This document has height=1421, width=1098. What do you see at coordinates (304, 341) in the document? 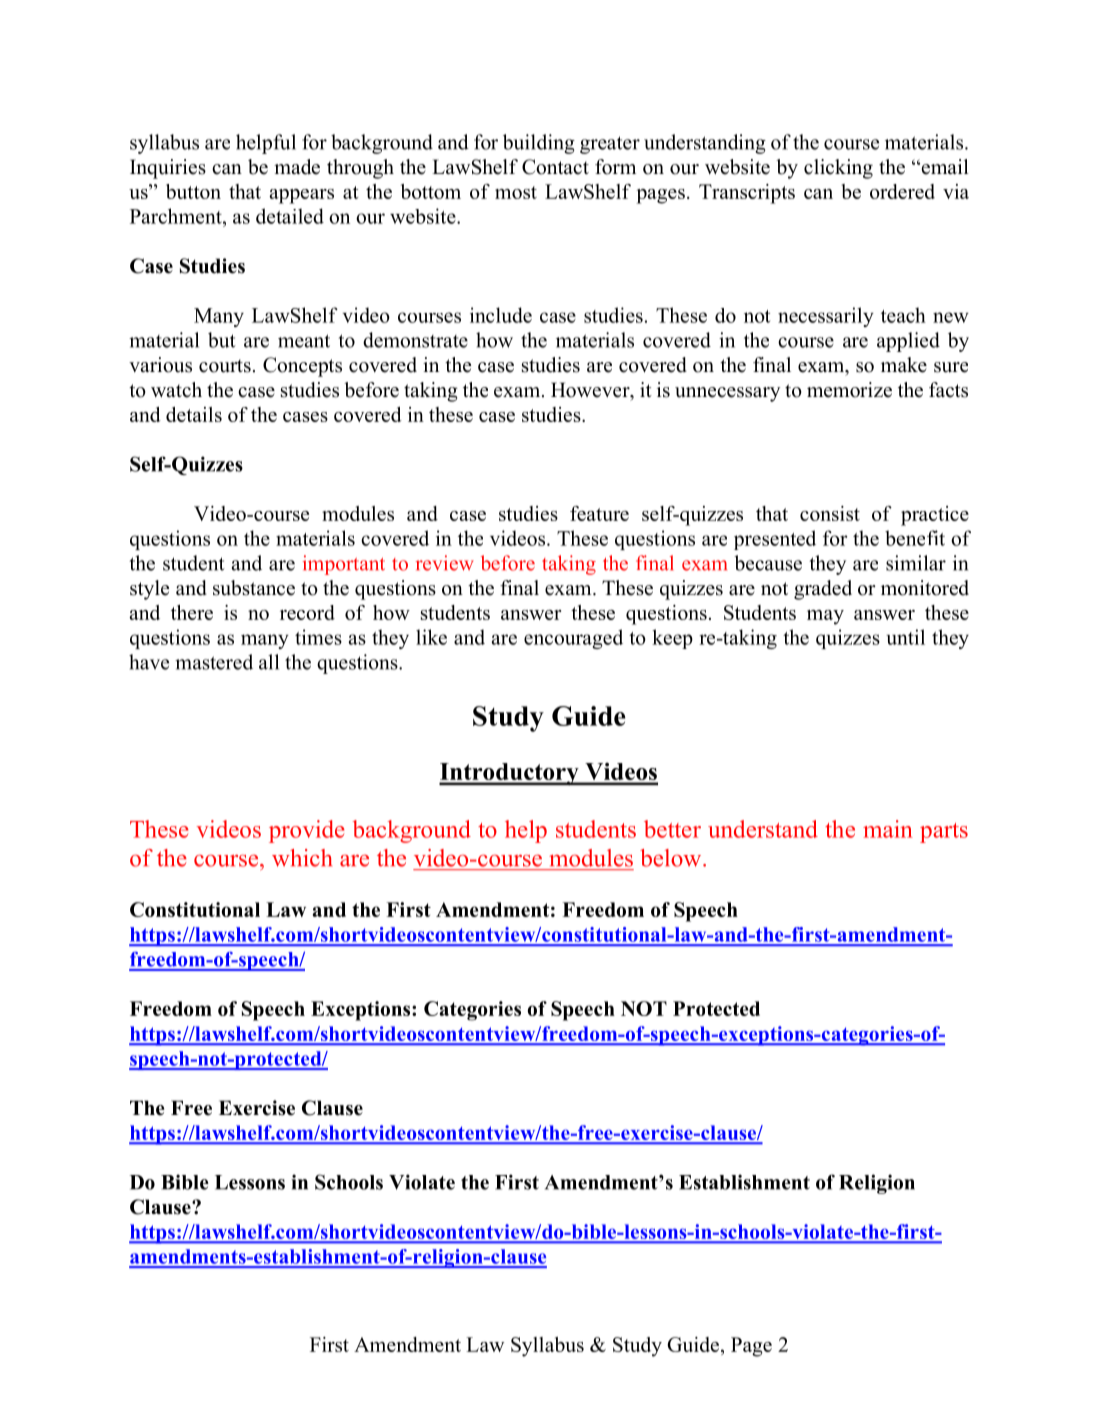
I see `meant` at bounding box center [304, 341].
